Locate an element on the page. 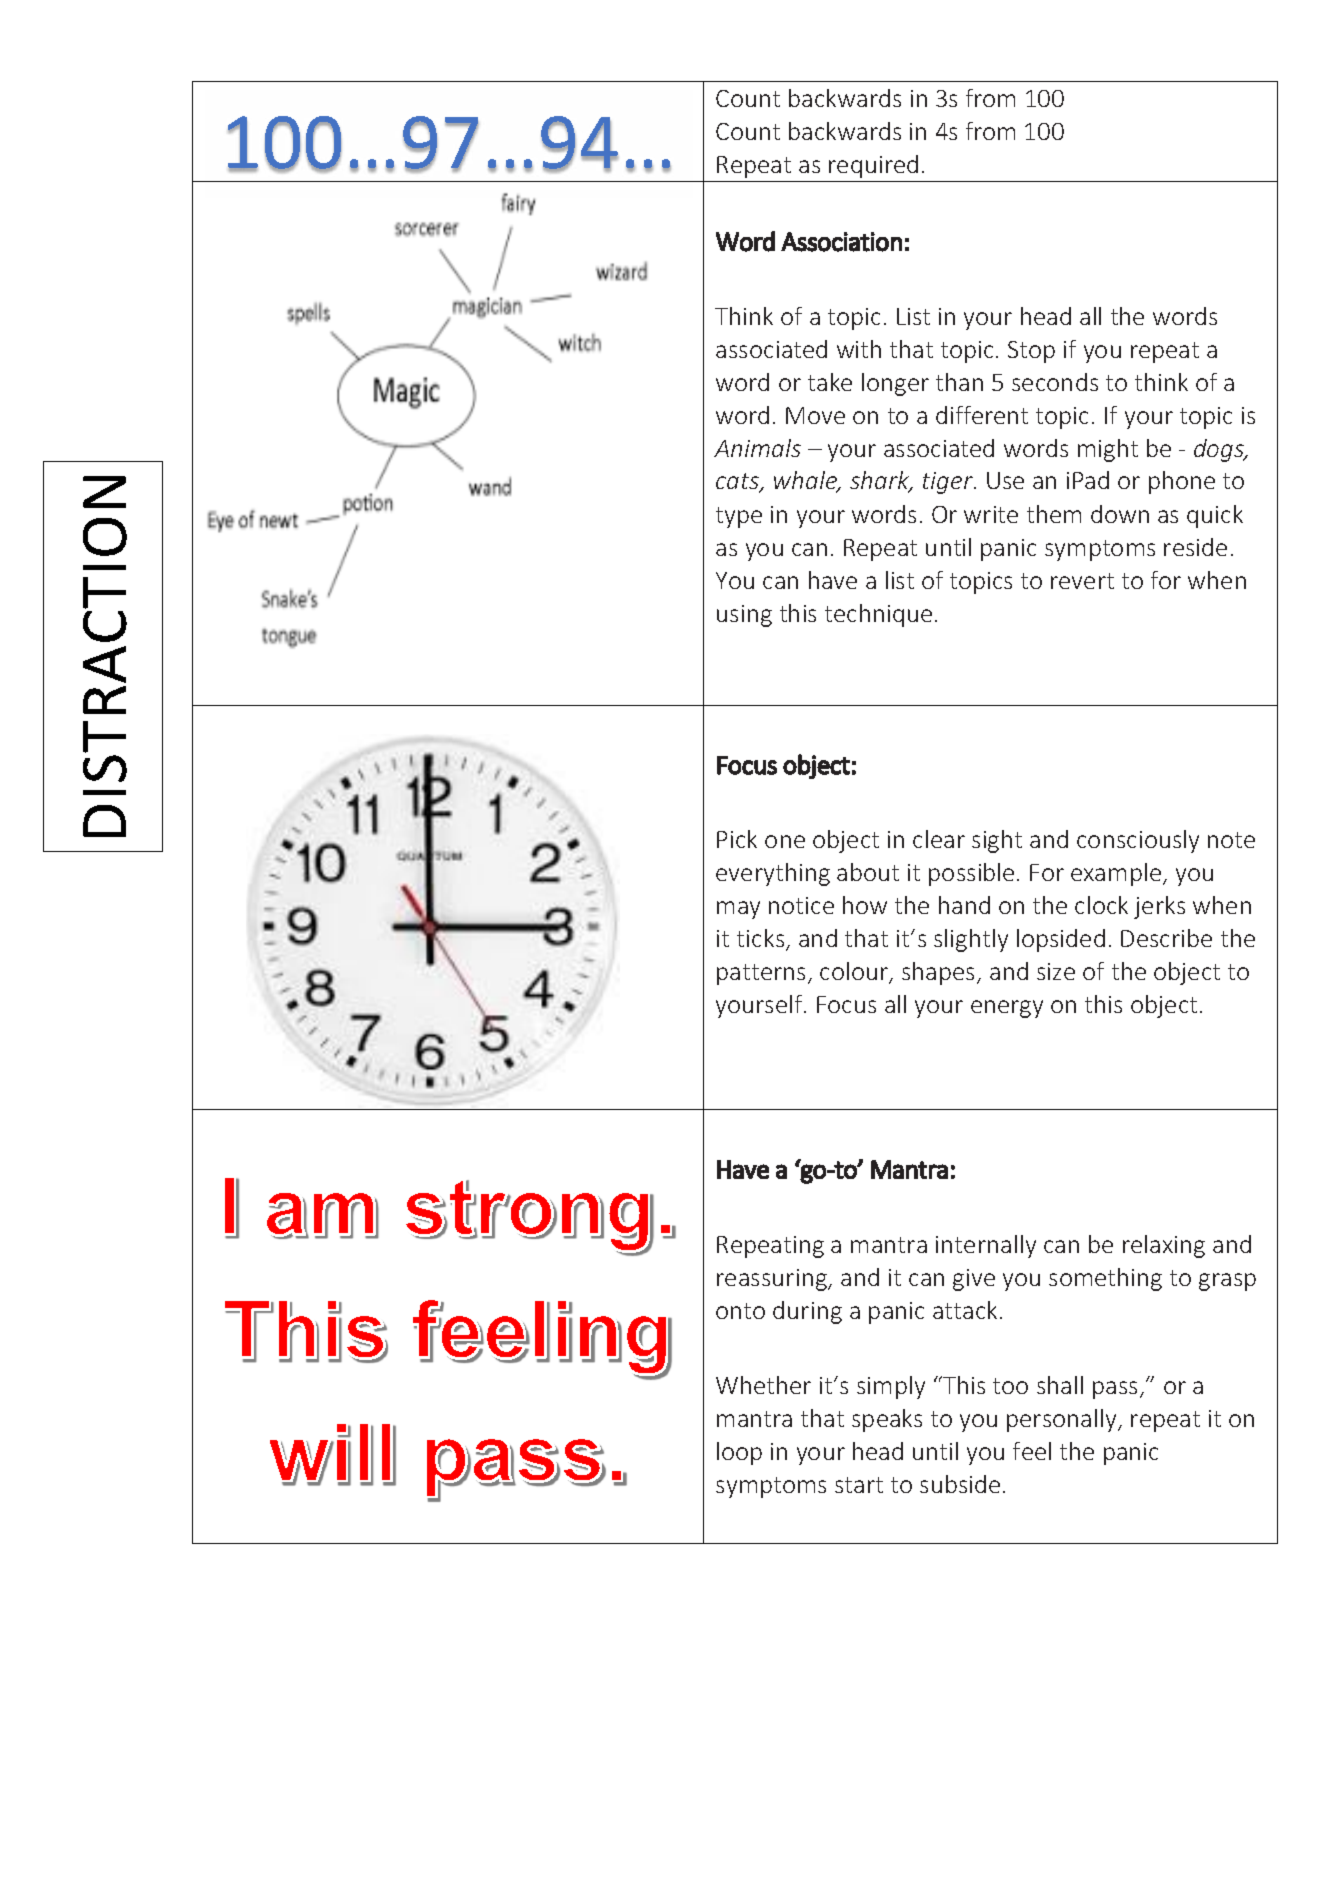  pass is located at coordinates (1115, 1390).
